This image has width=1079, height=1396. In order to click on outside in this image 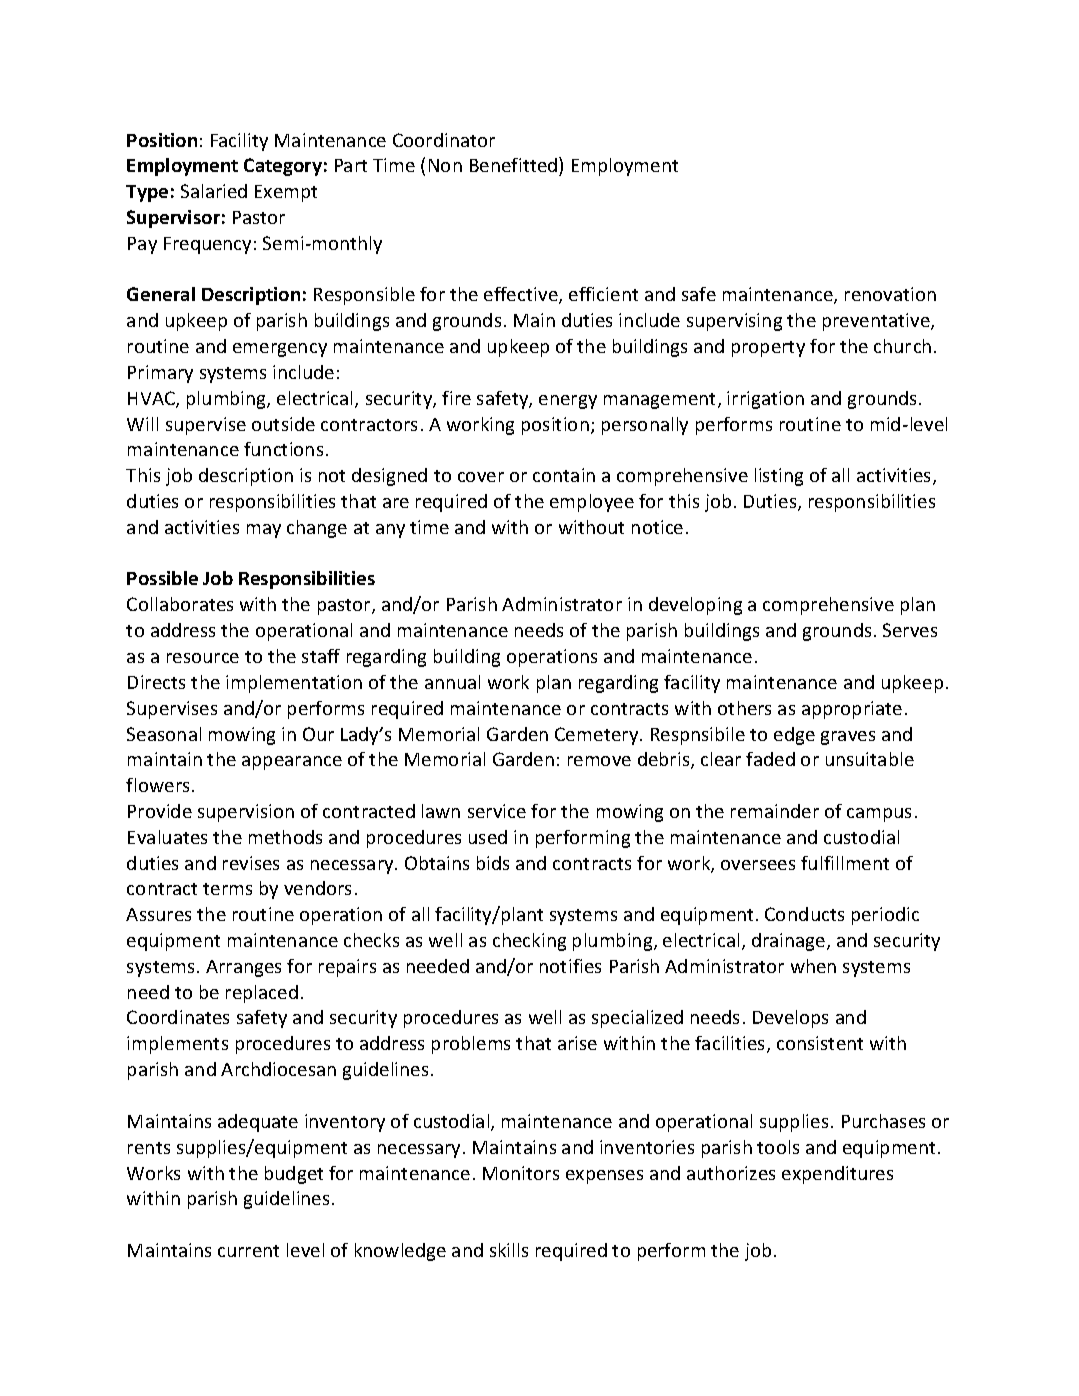, I will do `click(283, 424)`.
